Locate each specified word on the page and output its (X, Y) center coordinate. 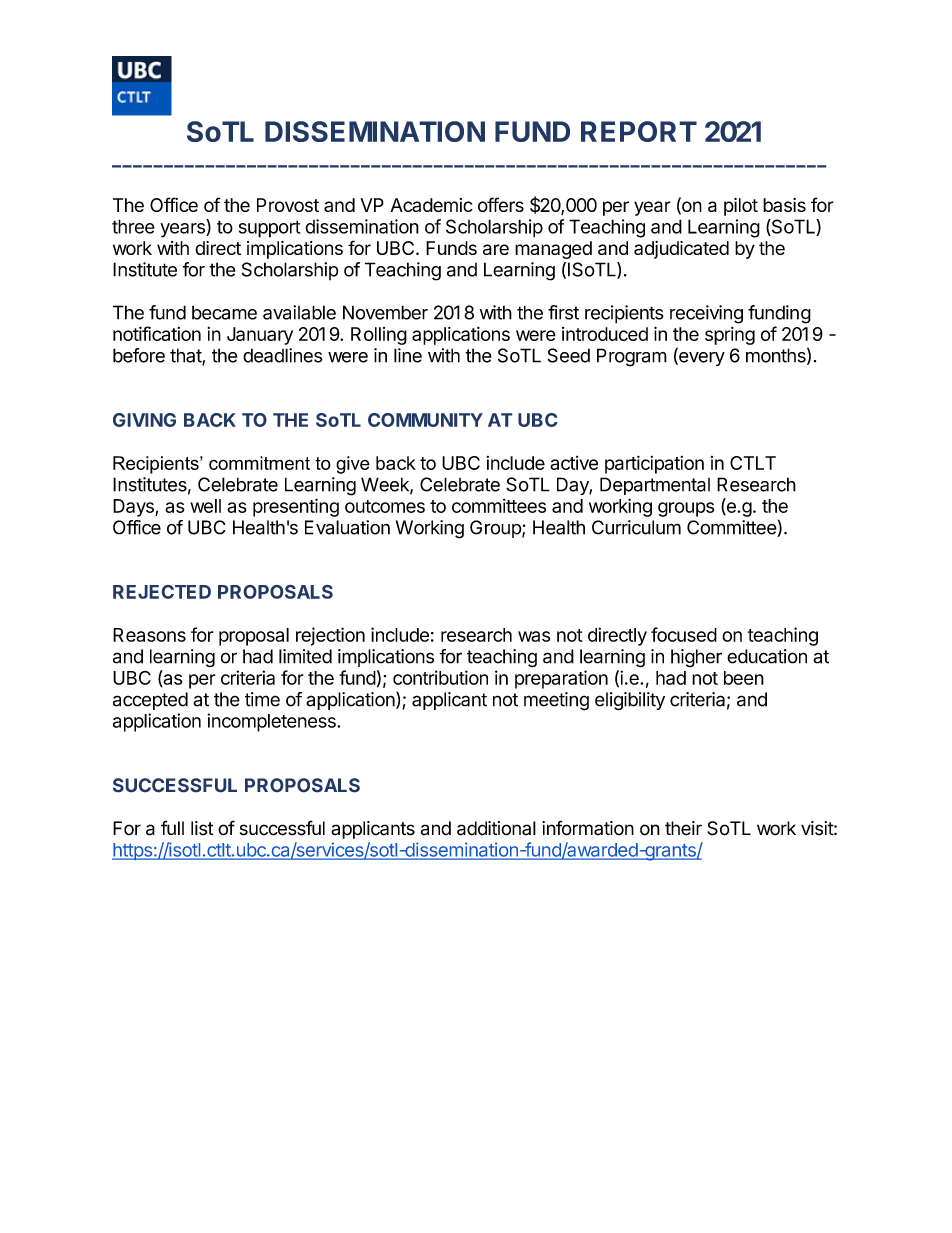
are (496, 249)
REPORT (639, 131)
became (224, 312)
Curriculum (636, 527)
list (202, 828)
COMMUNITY (425, 420)
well (205, 506)
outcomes (385, 506)
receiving (706, 314)
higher (696, 658)
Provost (288, 205)
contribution (440, 677)
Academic (431, 205)
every (701, 359)
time (262, 699)
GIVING (144, 420)
